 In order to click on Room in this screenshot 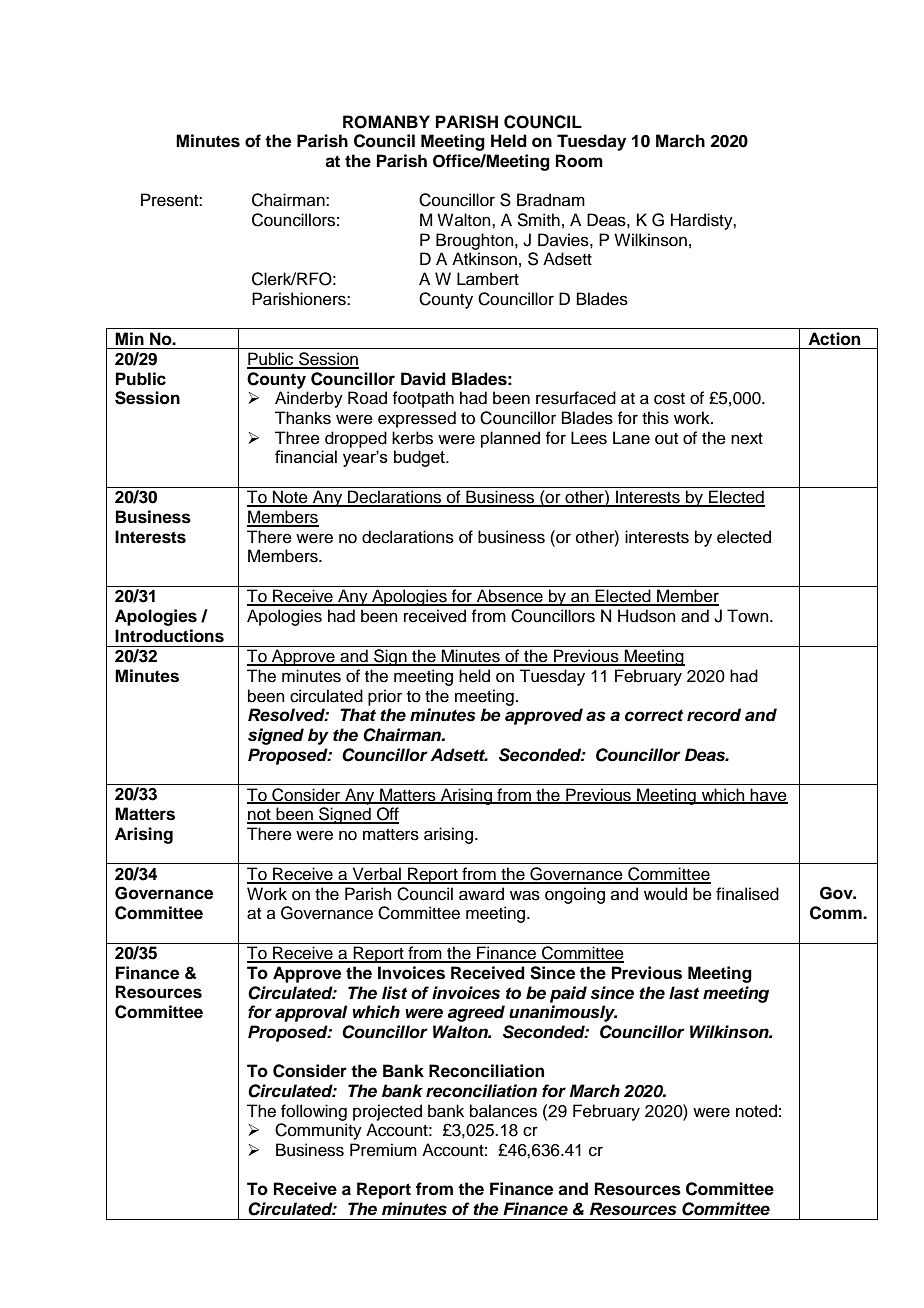, I will do `click(579, 161)`.
